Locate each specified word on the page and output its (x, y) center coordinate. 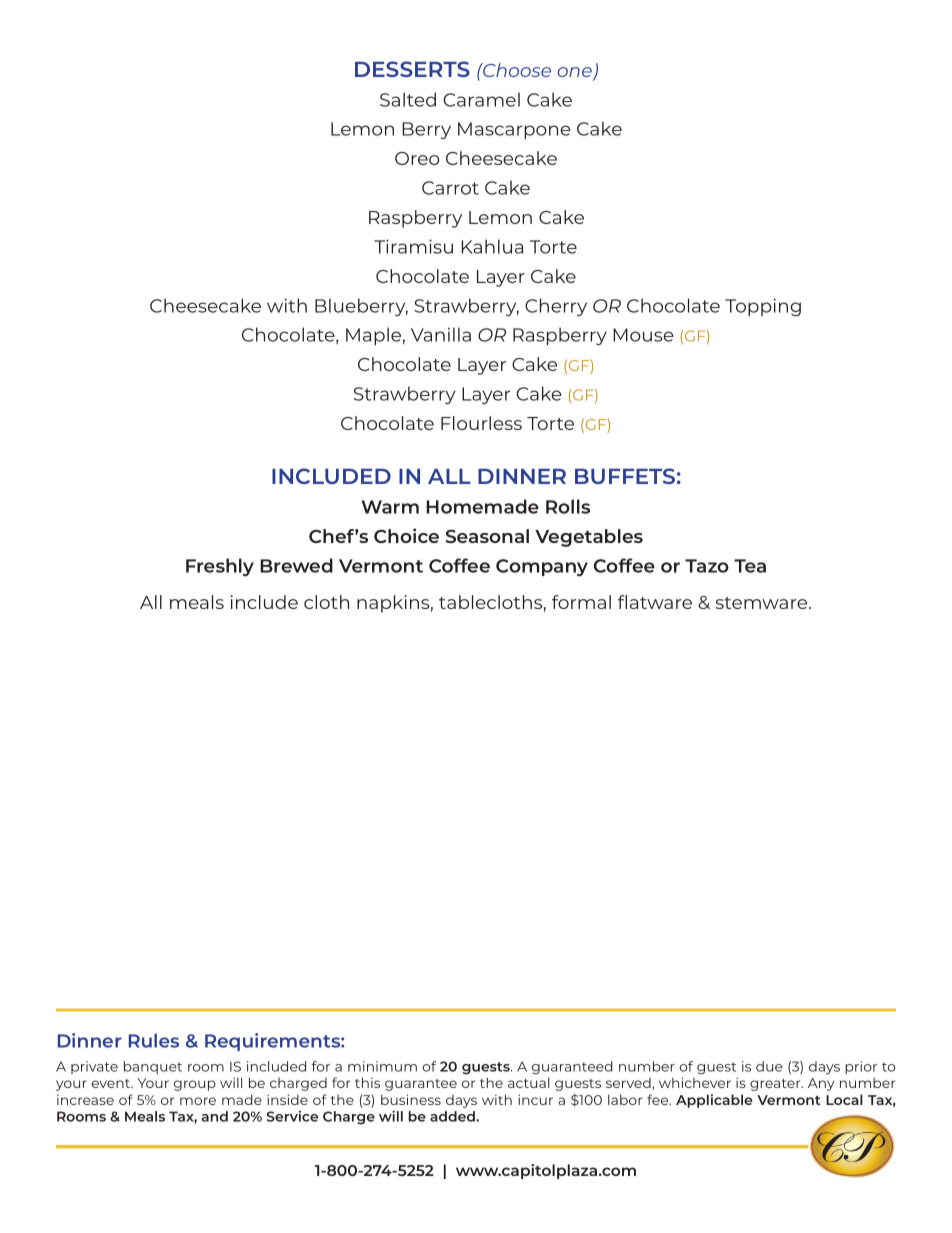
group (195, 1085)
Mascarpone (514, 130)
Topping (763, 307)
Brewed (296, 565)
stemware (763, 603)
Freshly (220, 567)
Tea (750, 566)
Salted (408, 99)
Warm (390, 507)
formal (581, 602)
